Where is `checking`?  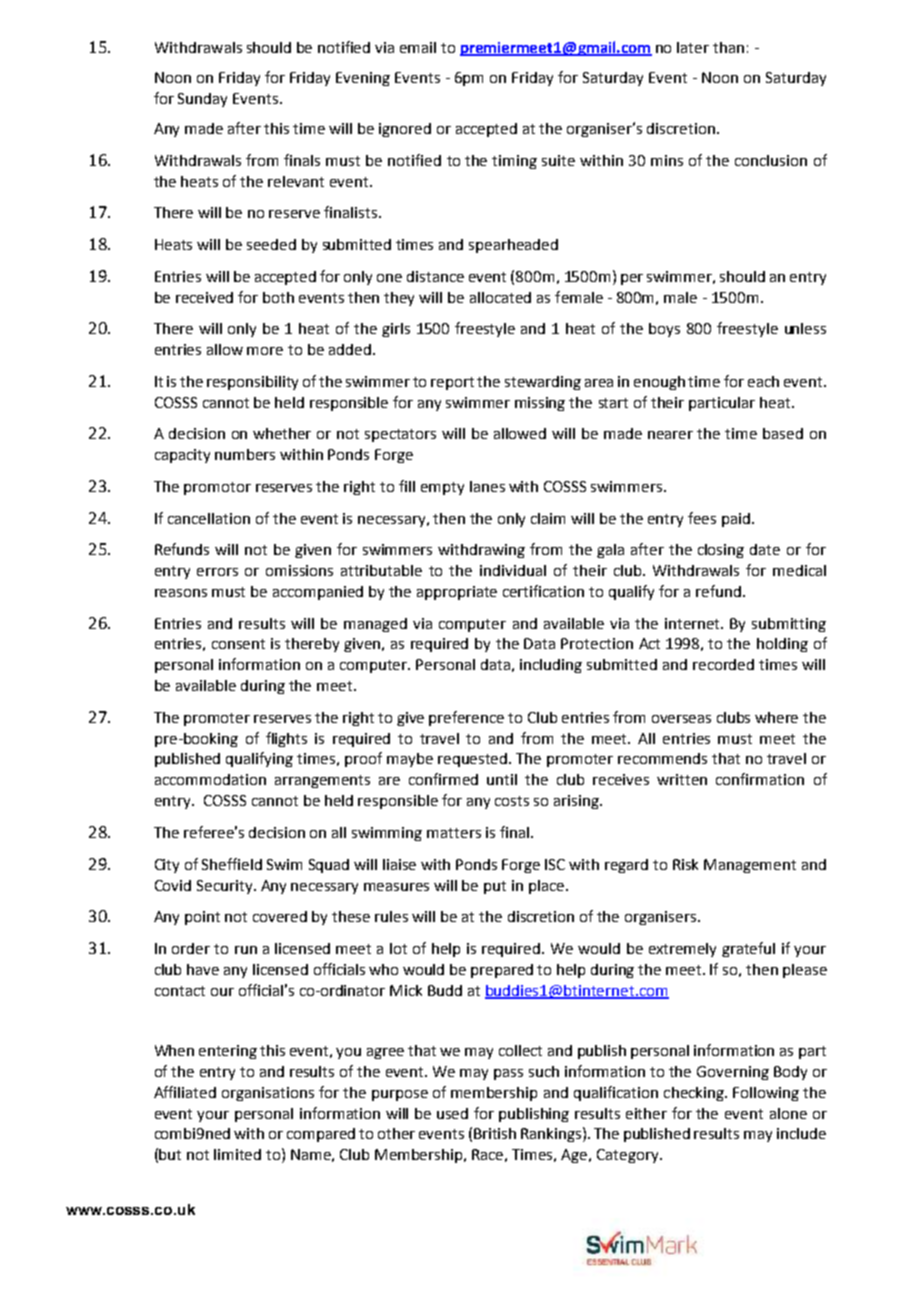 checking is located at coordinates (695, 1094).
